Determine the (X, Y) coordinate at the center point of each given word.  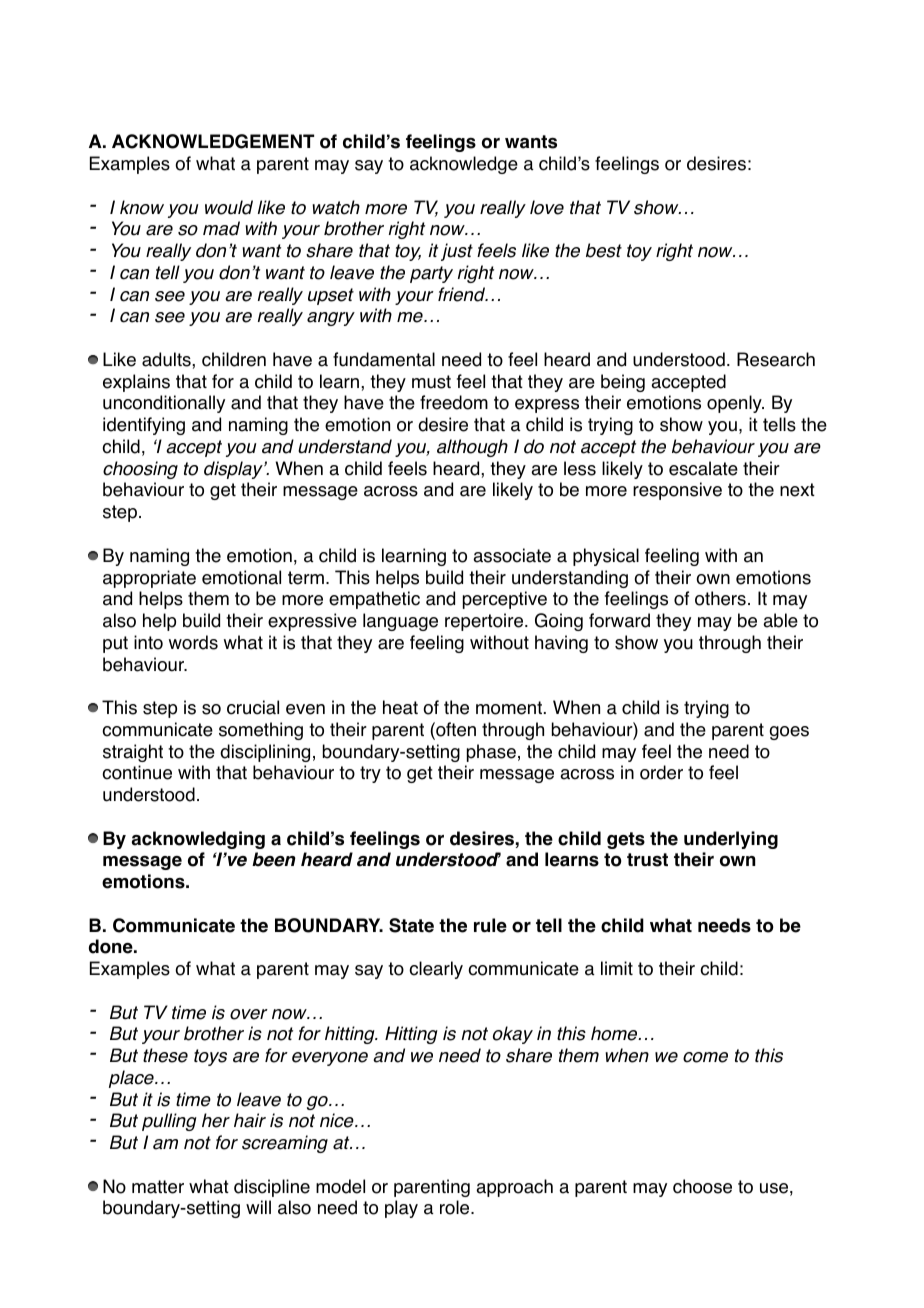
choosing (140, 470)
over (249, 1014)
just (457, 252)
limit (617, 968)
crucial (253, 707)
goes (789, 733)
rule (490, 925)
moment (509, 708)
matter (158, 1187)
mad (221, 228)
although (472, 448)
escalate (703, 468)
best (604, 250)
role (456, 1207)
